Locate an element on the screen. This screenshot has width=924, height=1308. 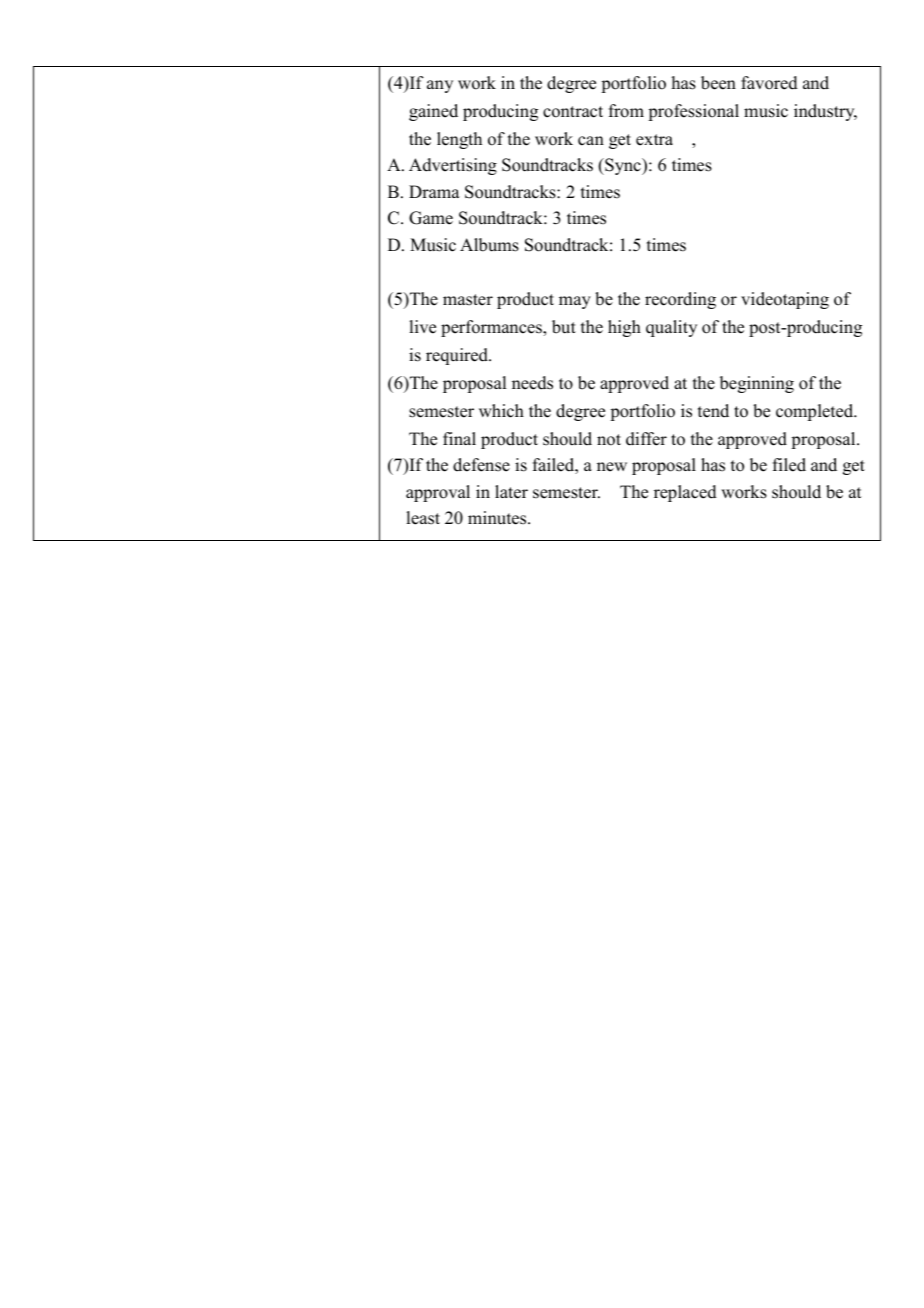
minutes is located at coordinates (498, 518).
